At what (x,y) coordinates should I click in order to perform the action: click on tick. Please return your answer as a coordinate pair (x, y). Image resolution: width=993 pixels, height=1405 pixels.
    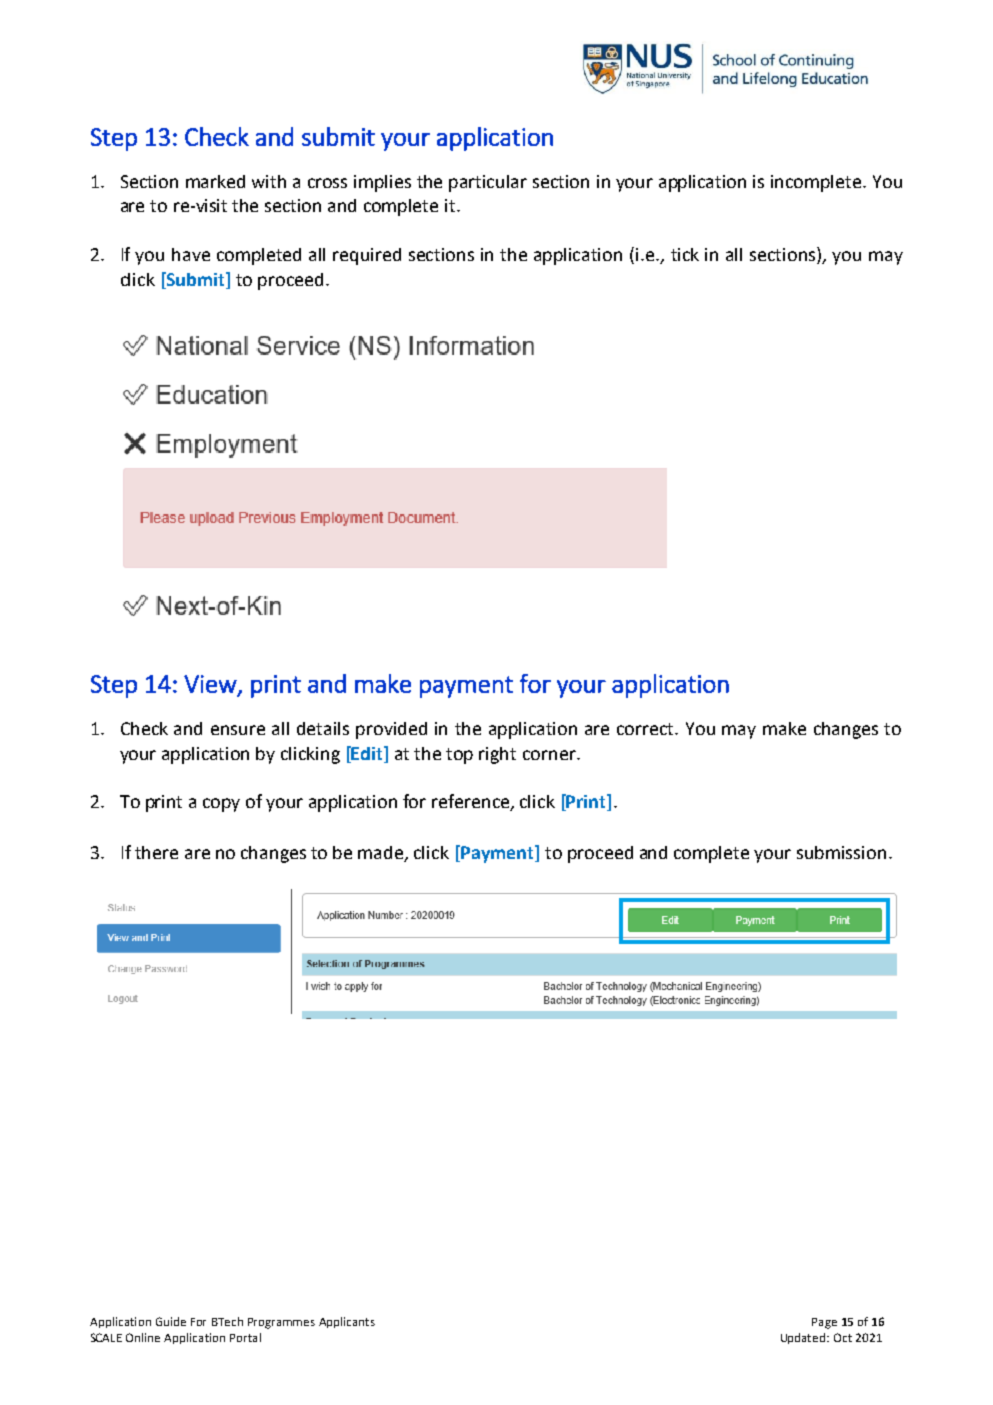
    Looking at the image, I should click on (685, 254).
